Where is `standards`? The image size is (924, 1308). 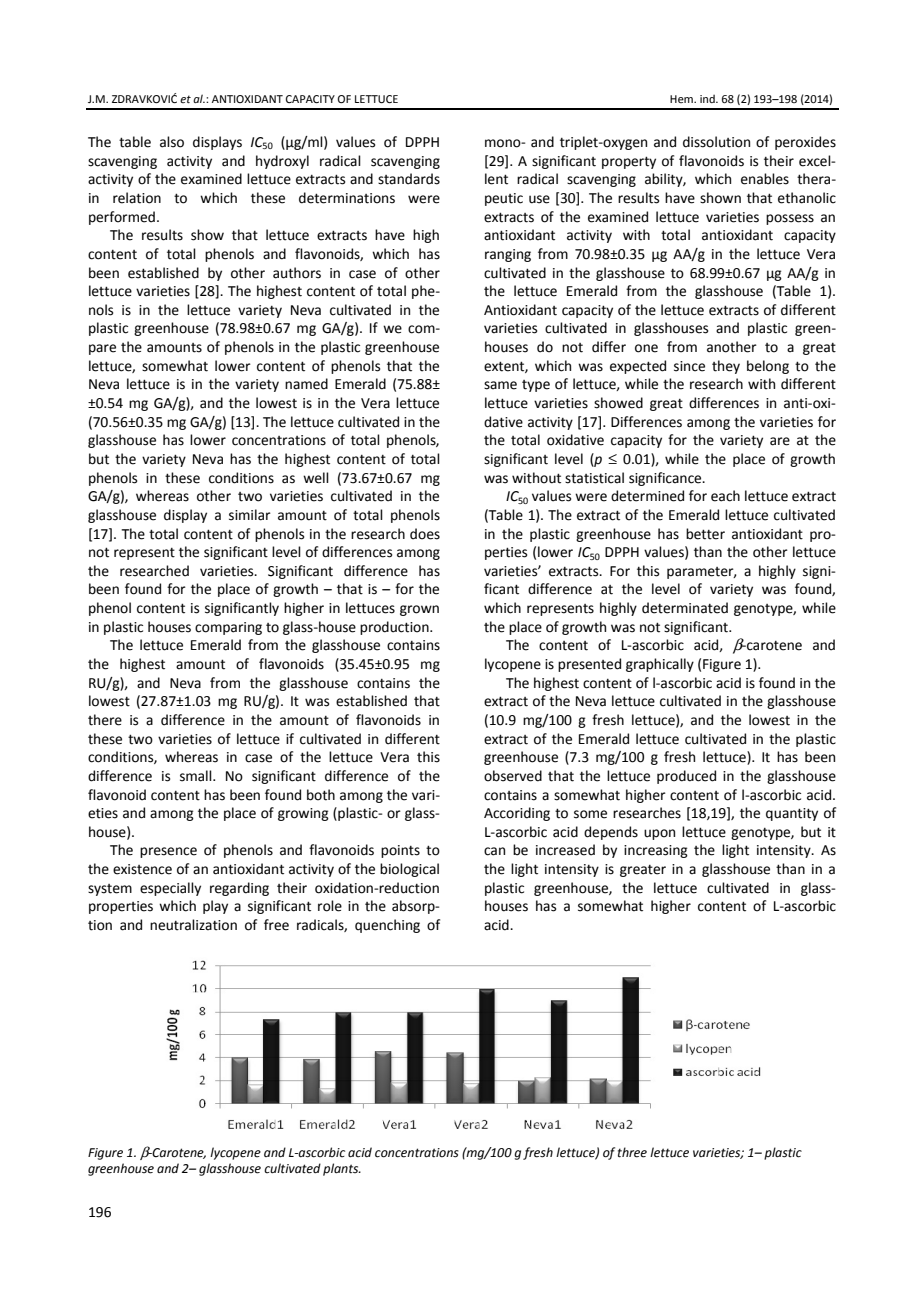
standards is located at coordinates (409, 179).
